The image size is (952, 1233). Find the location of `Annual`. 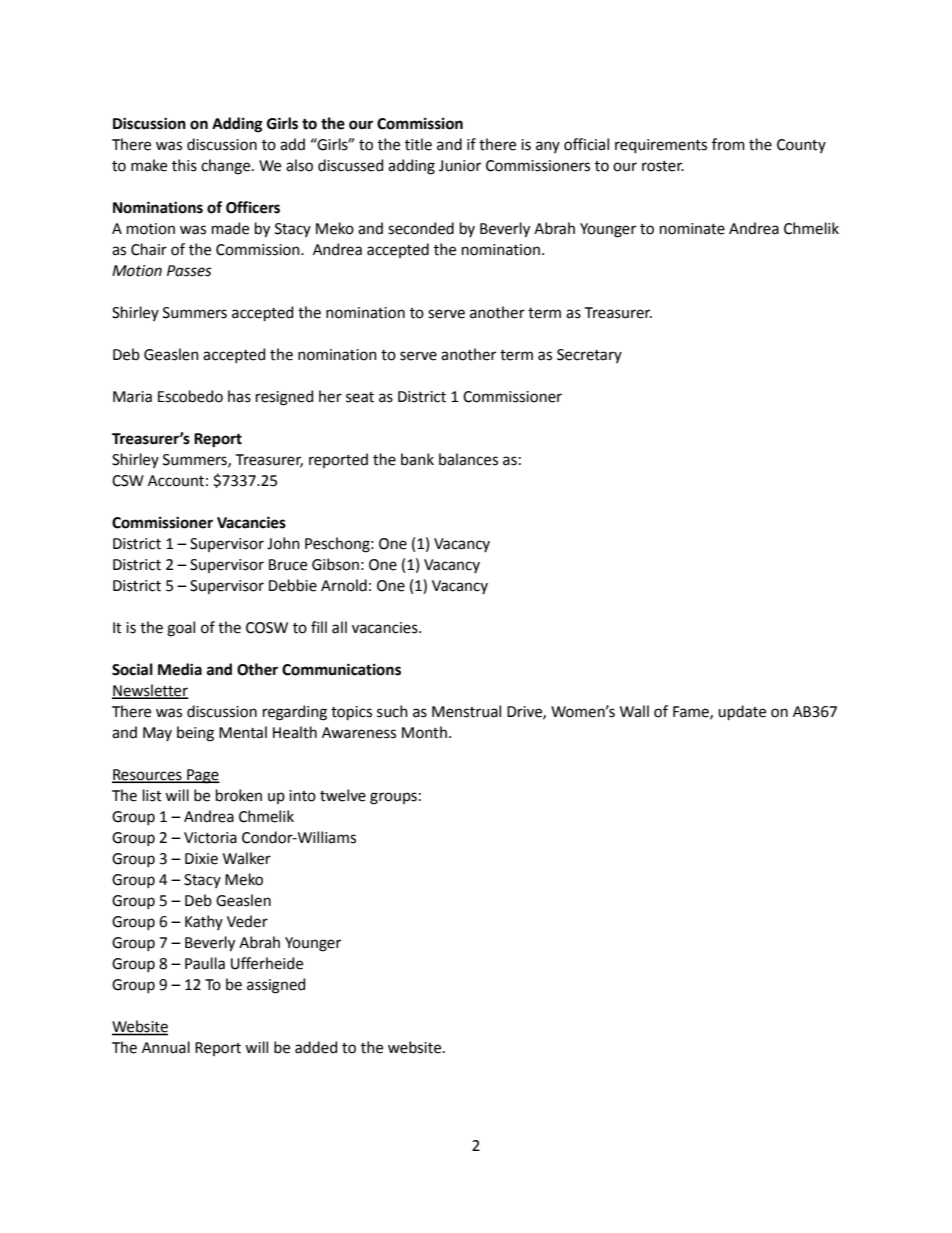

Annual is located at coordinates (166, 1047).
